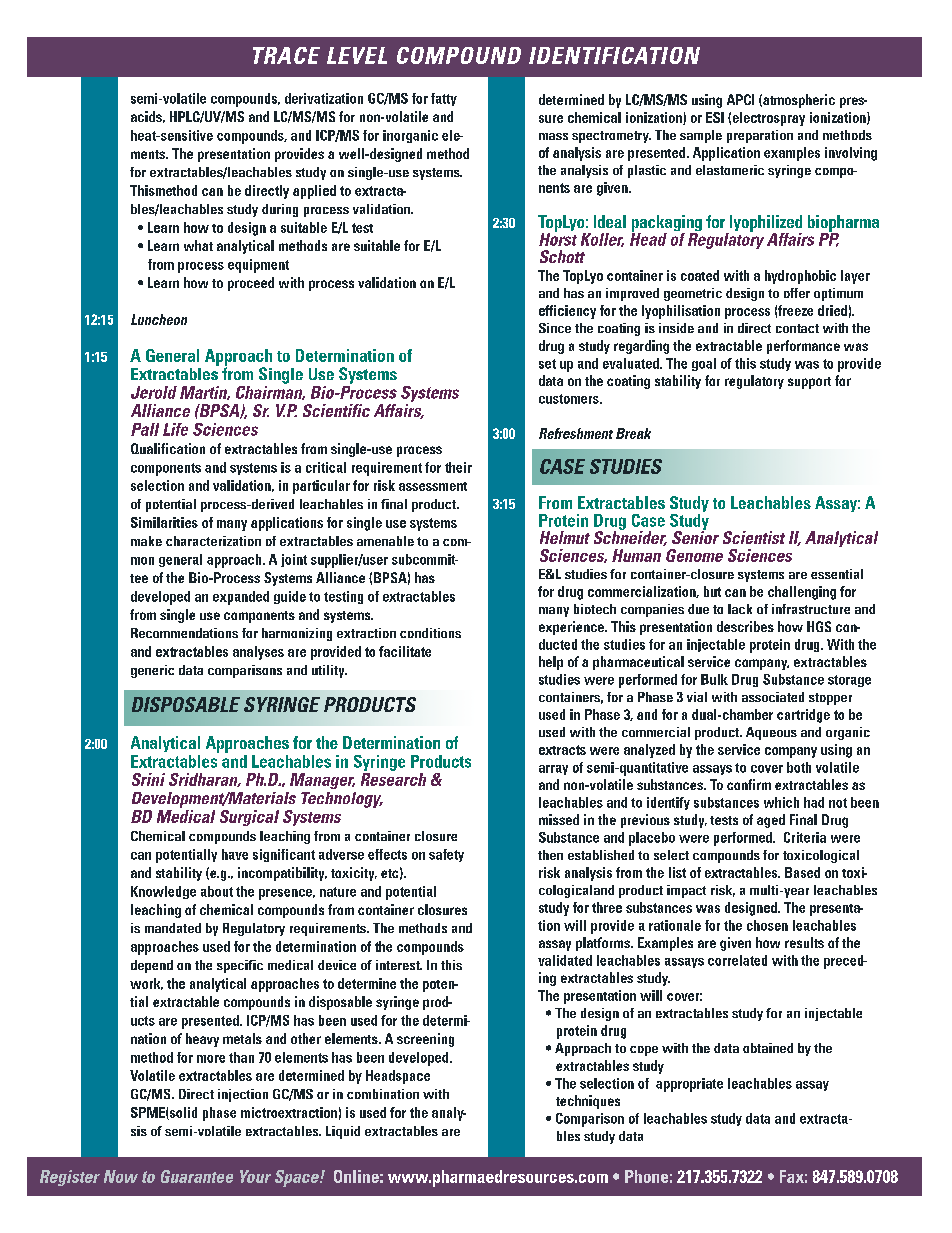  What do you see at coordinates (740, 99) in the screenshot?
I see `APCI` at bounding box center [740, 99].
